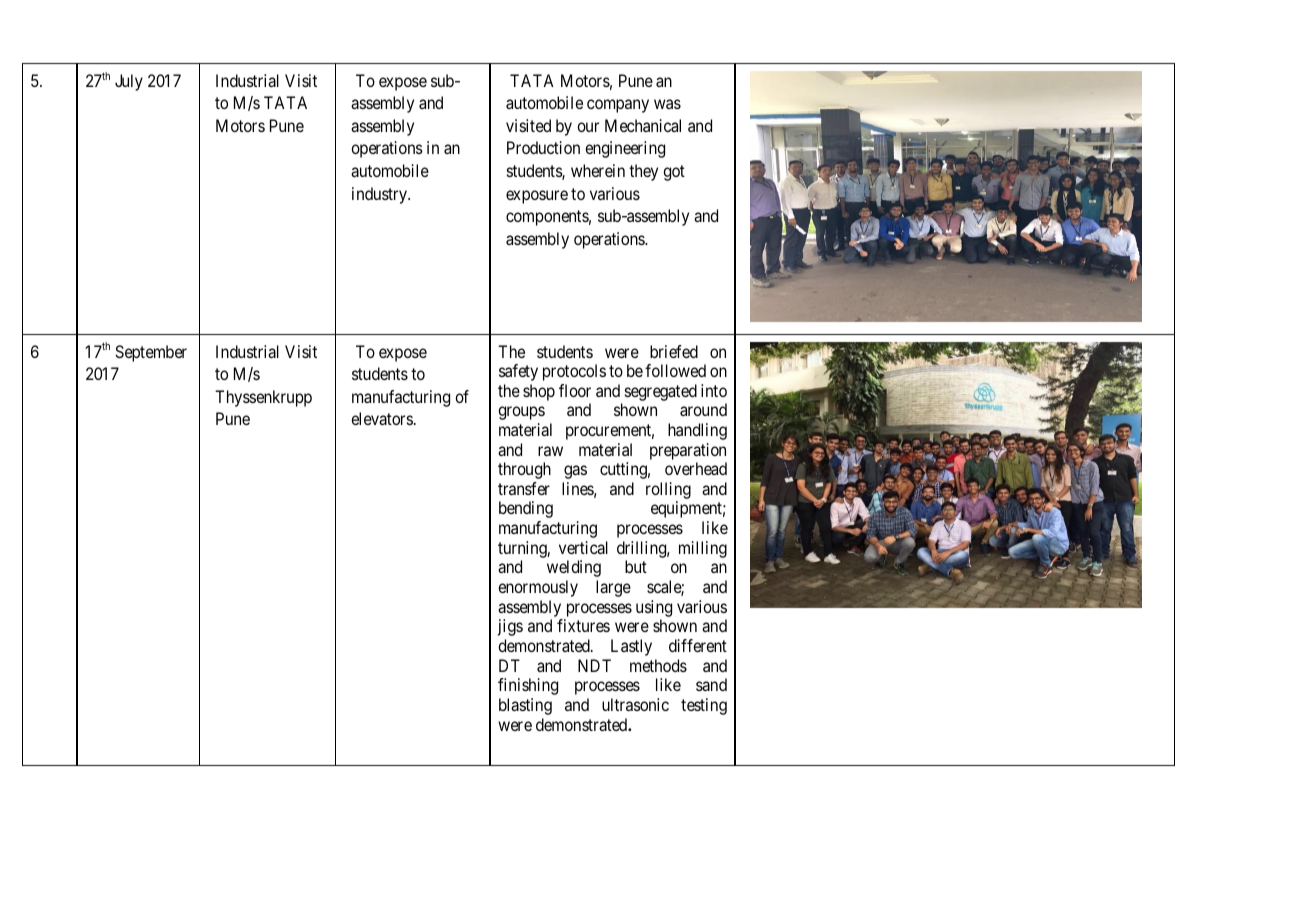 The width and height of the document is (1307, 924). I want to click on blasting, so click(525, 706).
